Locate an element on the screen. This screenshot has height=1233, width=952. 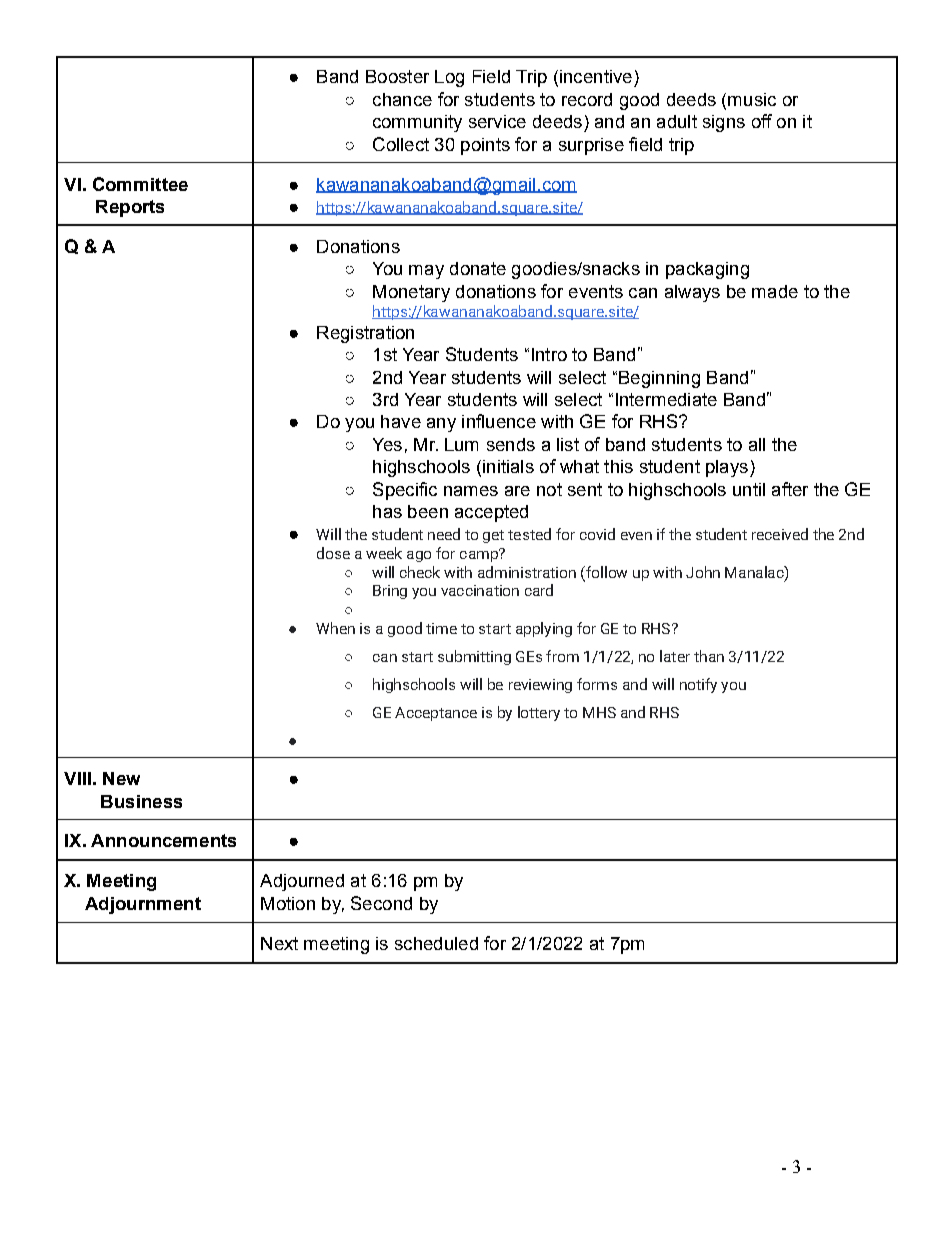
time is located at coordinates (441, 628).
